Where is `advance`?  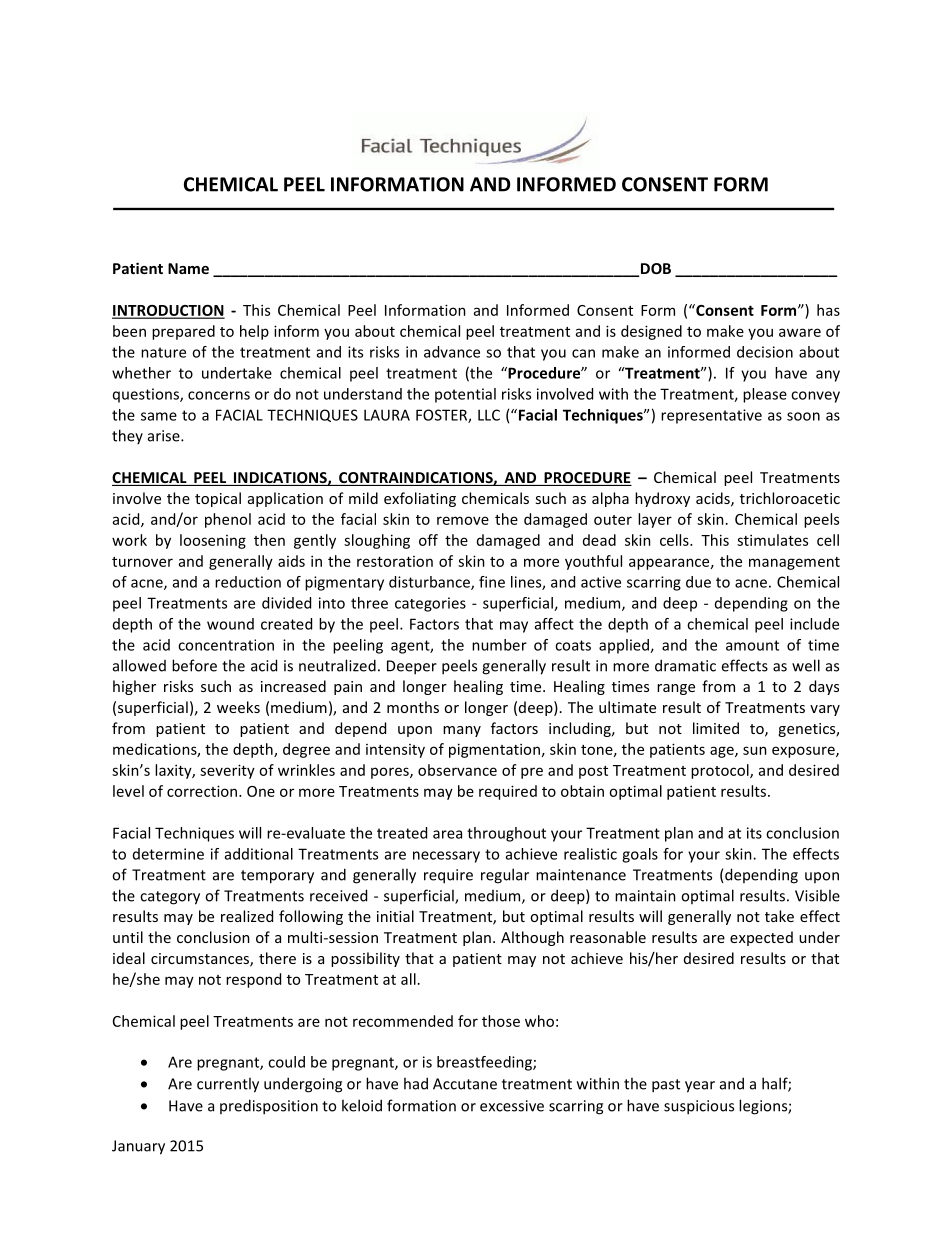
advance is located at coordinates (452, 352).
